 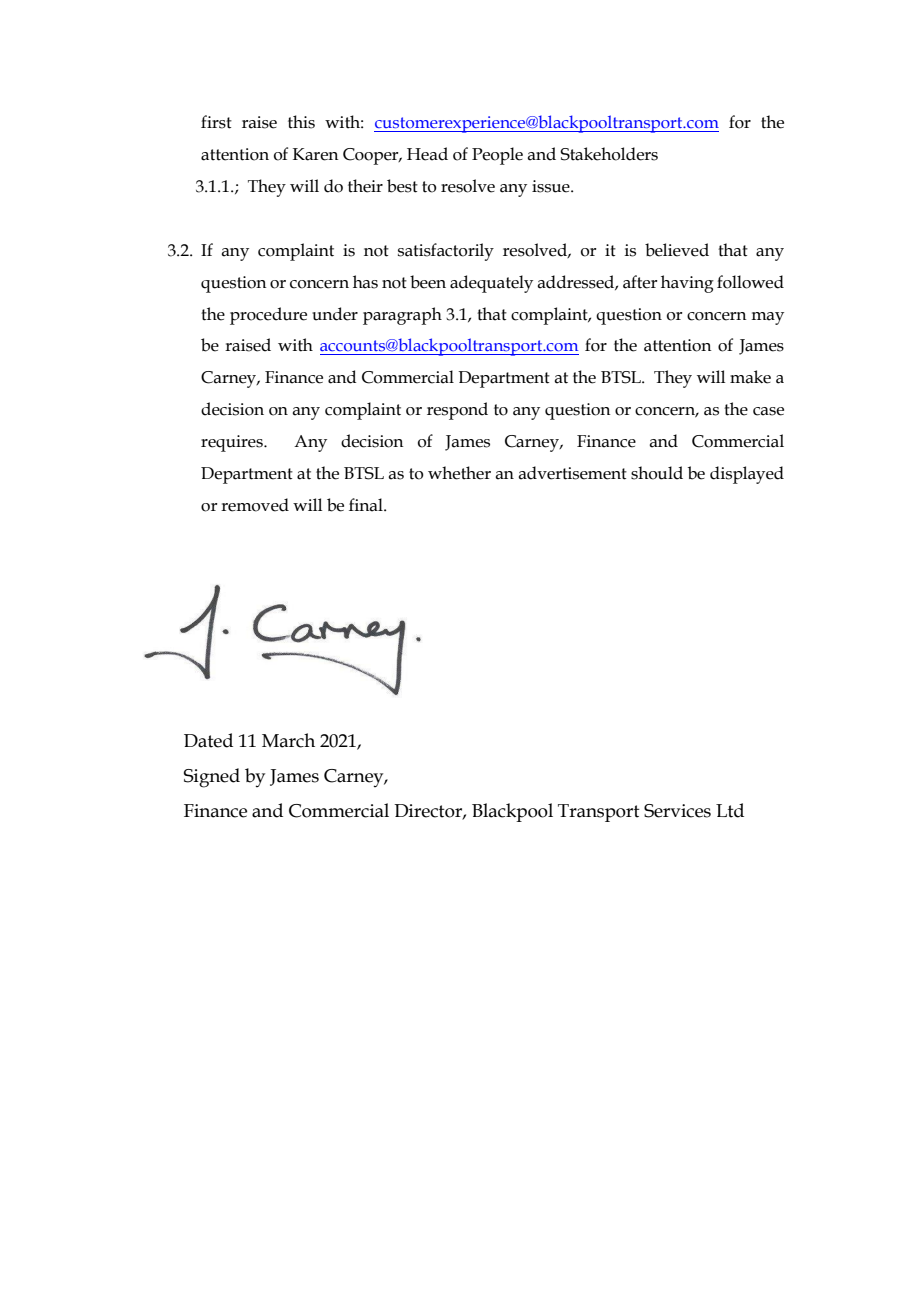 I want to click on whether, so click(x=459, y=473).
